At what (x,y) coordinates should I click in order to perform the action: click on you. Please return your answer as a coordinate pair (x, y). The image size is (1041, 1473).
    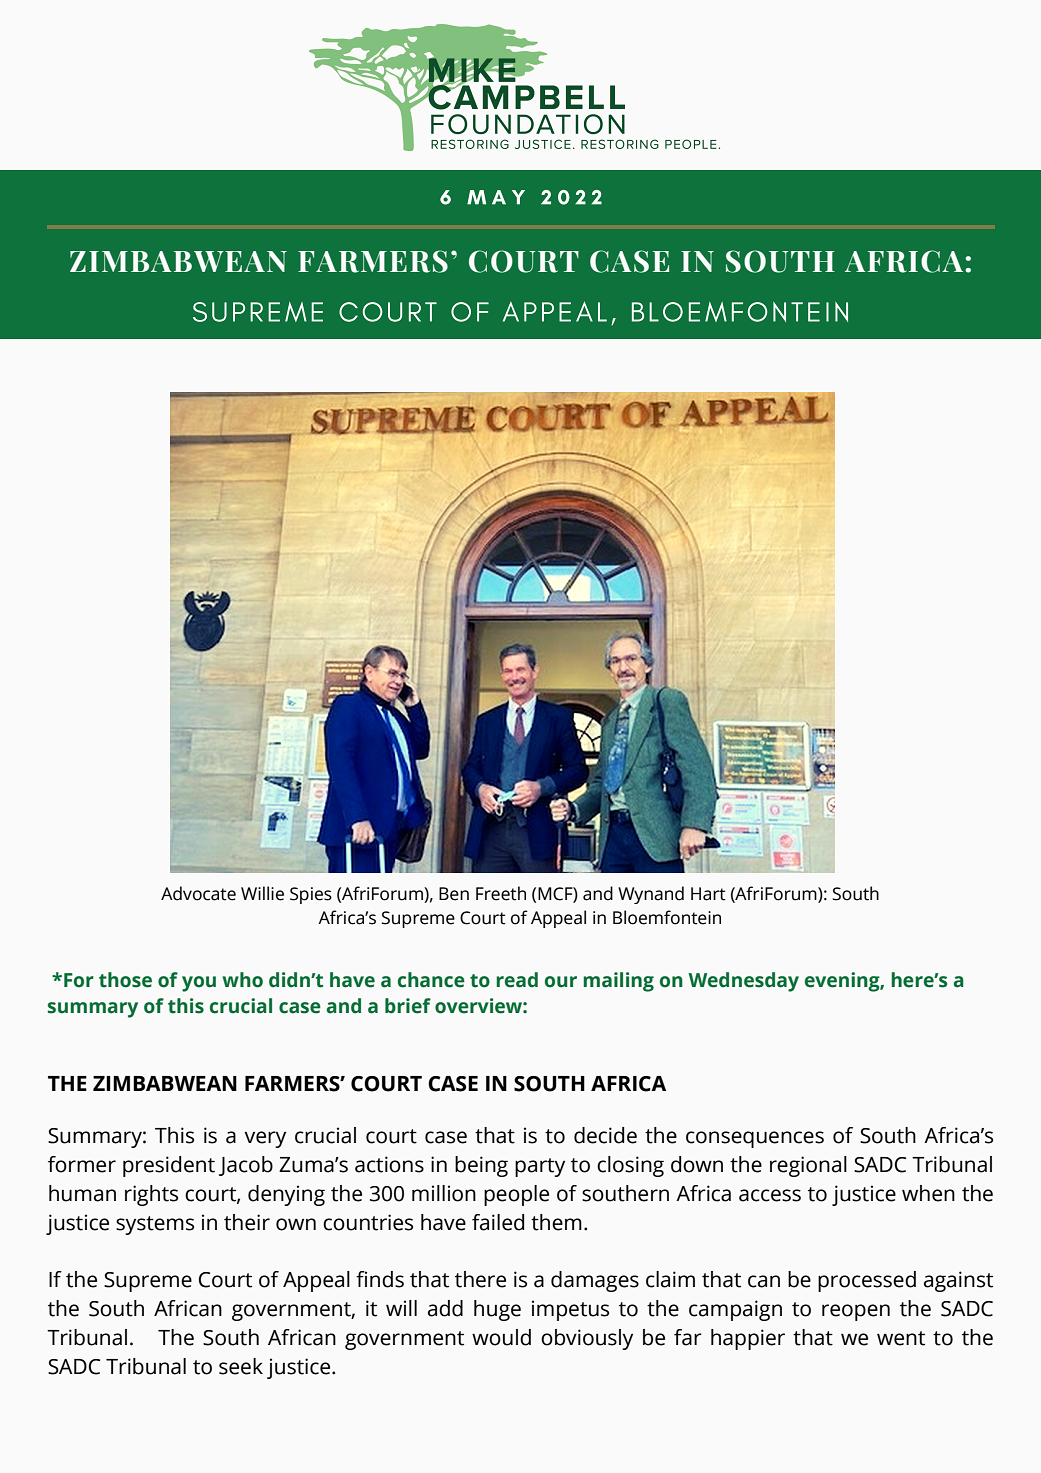
    Looking at the image, I should click on (199, 984).
